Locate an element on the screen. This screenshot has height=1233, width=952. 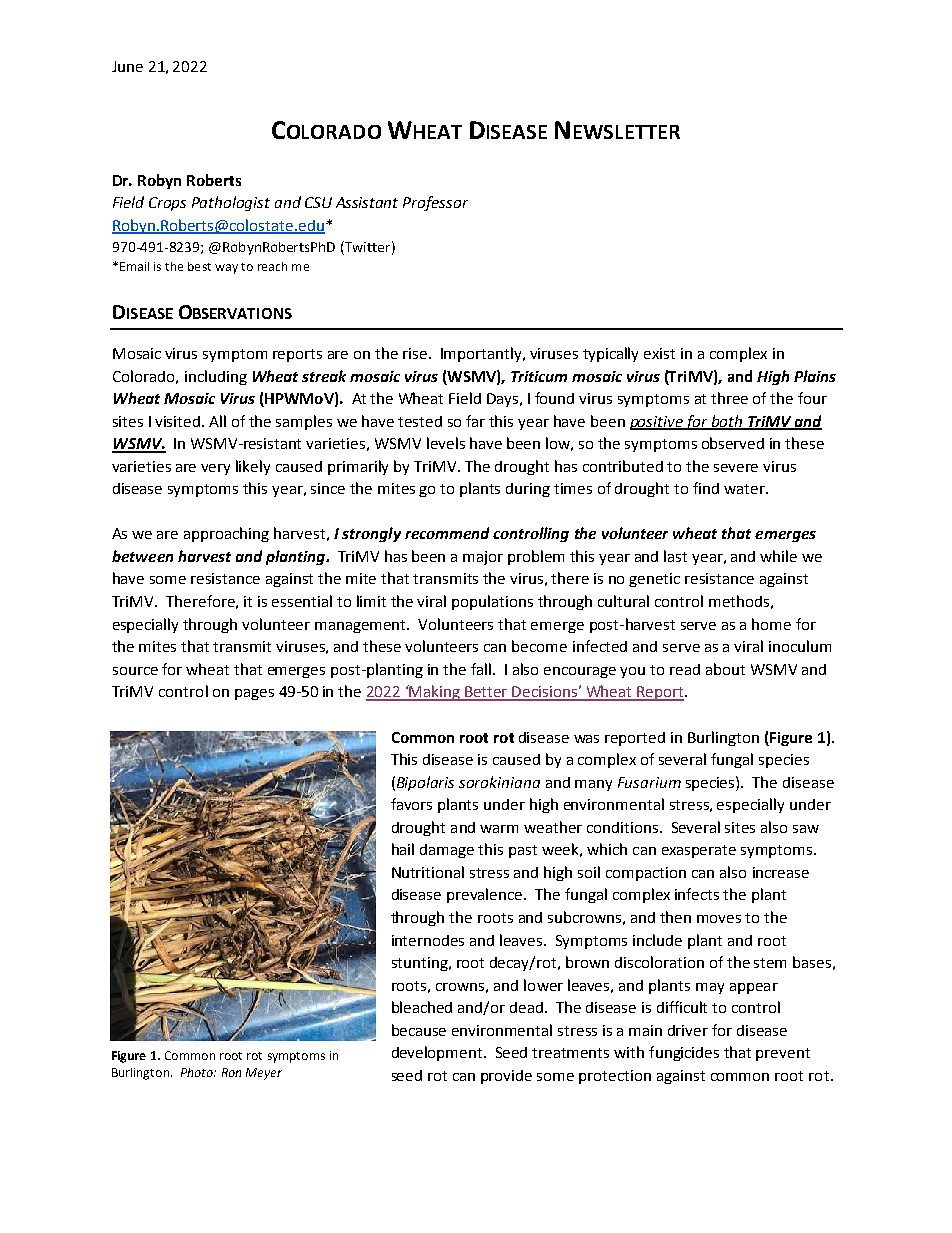
fungicides is located at coordinates (684, 1053).
